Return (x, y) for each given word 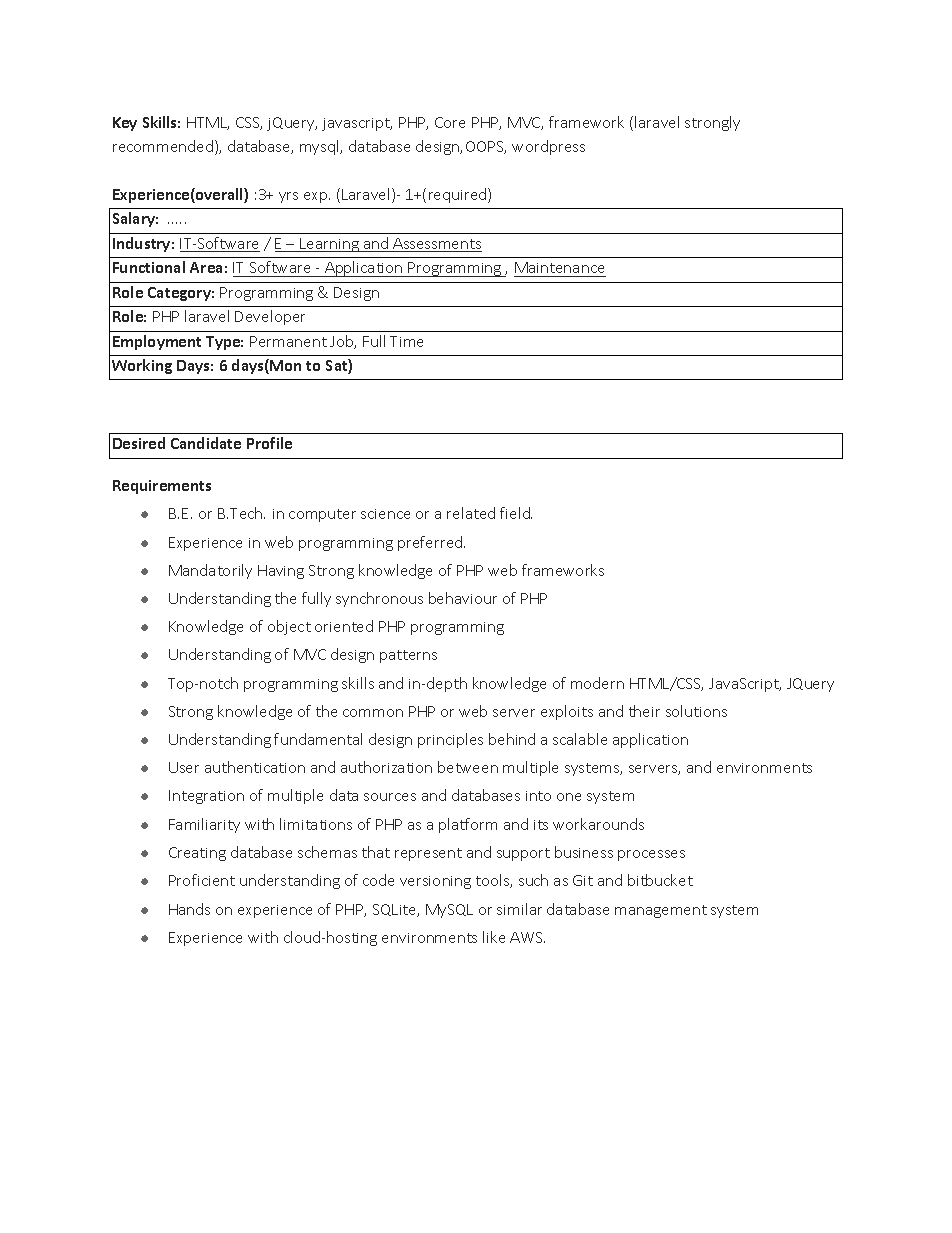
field (516, 513)
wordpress (548, 147)
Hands (189, 909)
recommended (164, 147)
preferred (431, 543)
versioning (435, 882)
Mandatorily (210, 571)
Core (450, 122)
